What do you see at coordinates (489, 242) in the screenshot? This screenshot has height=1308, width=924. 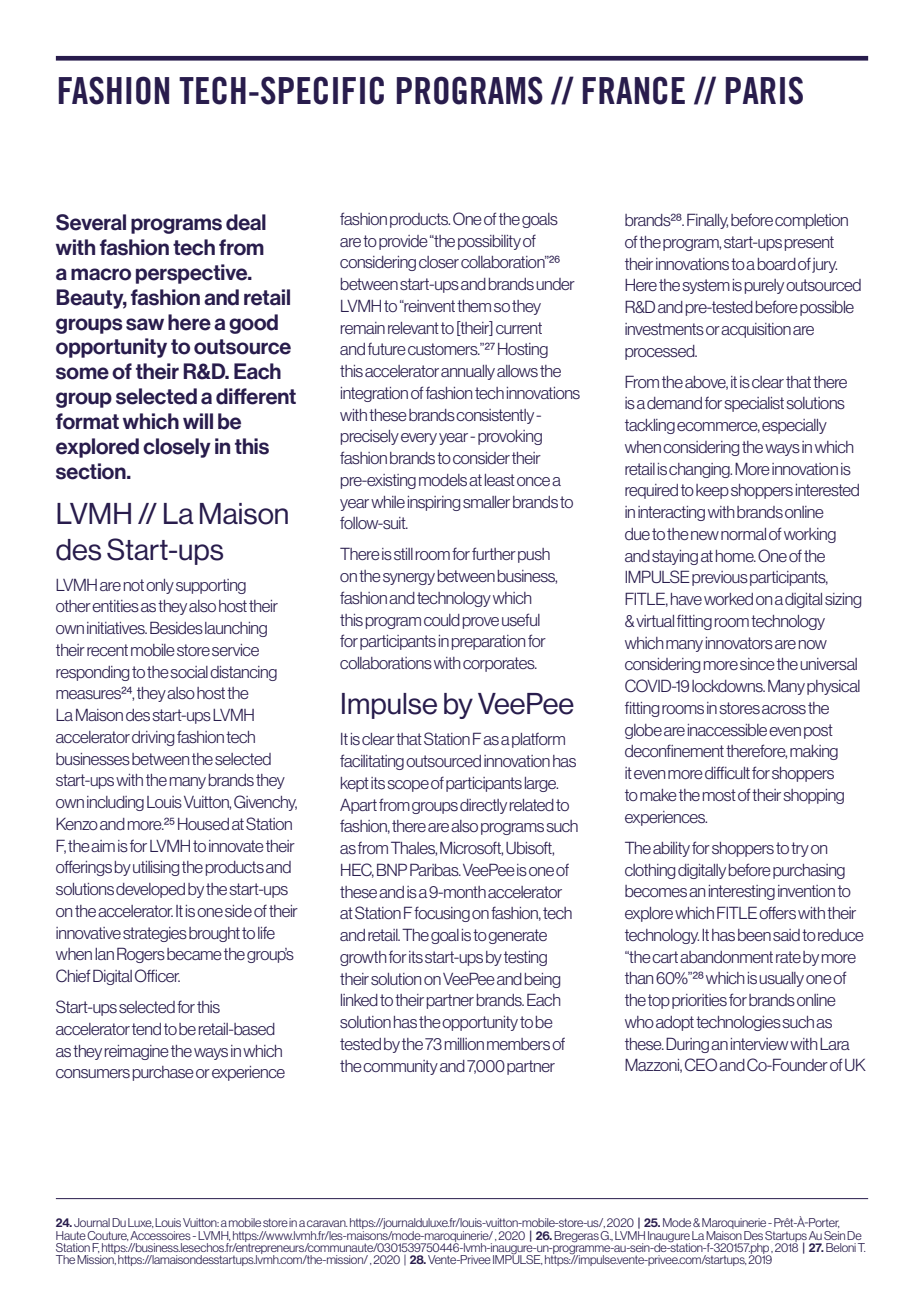 I see `possibility` at bounding box center [489, 242].
